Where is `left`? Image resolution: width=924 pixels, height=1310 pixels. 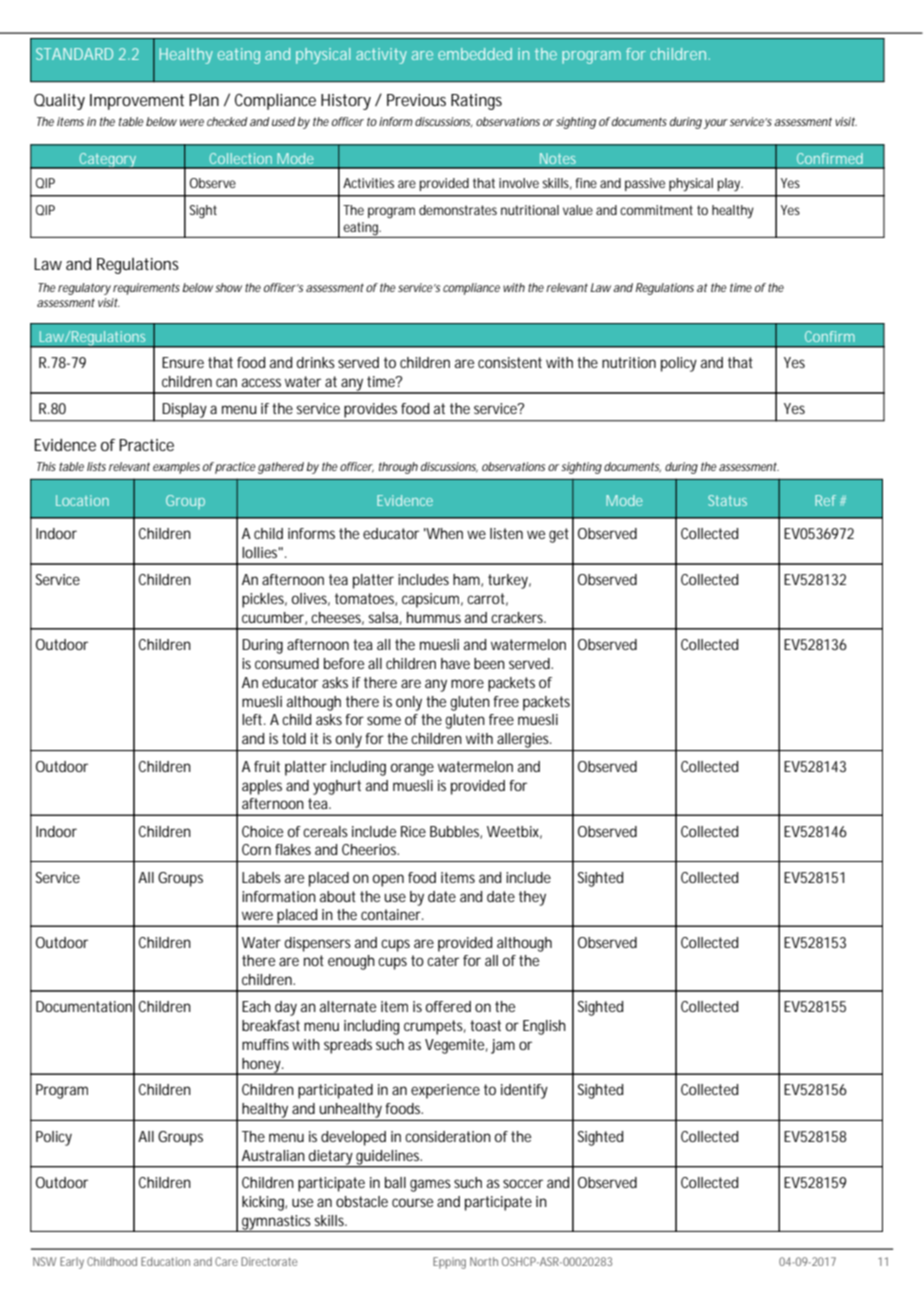
left is located at coordinates (253, 719).
